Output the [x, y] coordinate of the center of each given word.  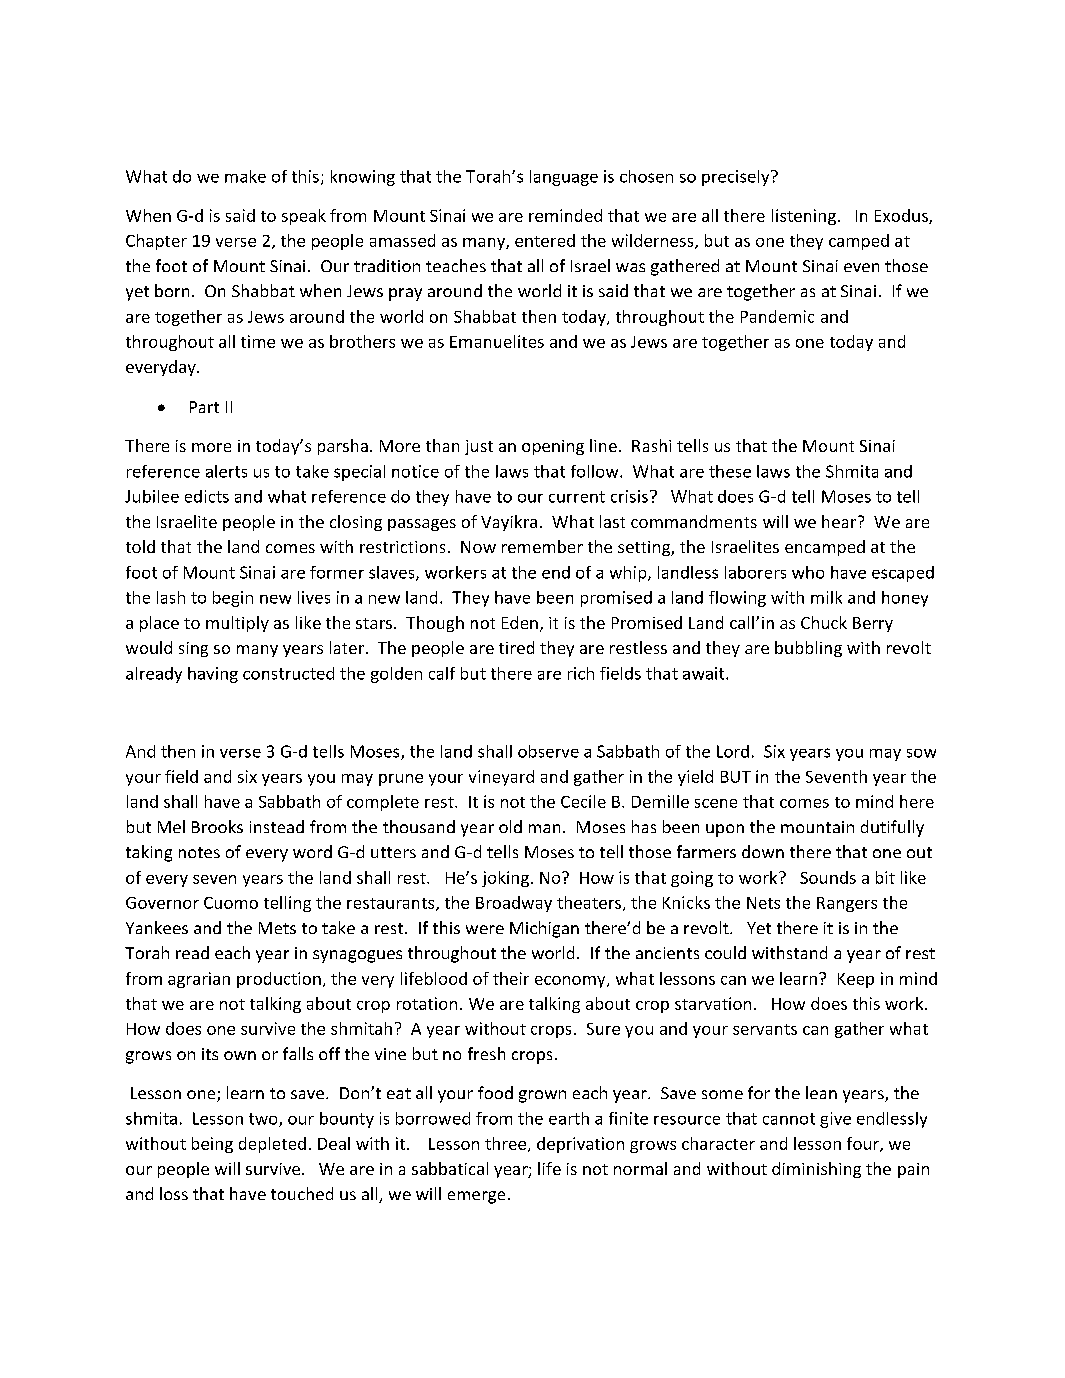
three [507, 1144]
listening [804, 217]
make [245, 176]
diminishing [816, 1170]
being [212, 1145]
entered [545, 240]
